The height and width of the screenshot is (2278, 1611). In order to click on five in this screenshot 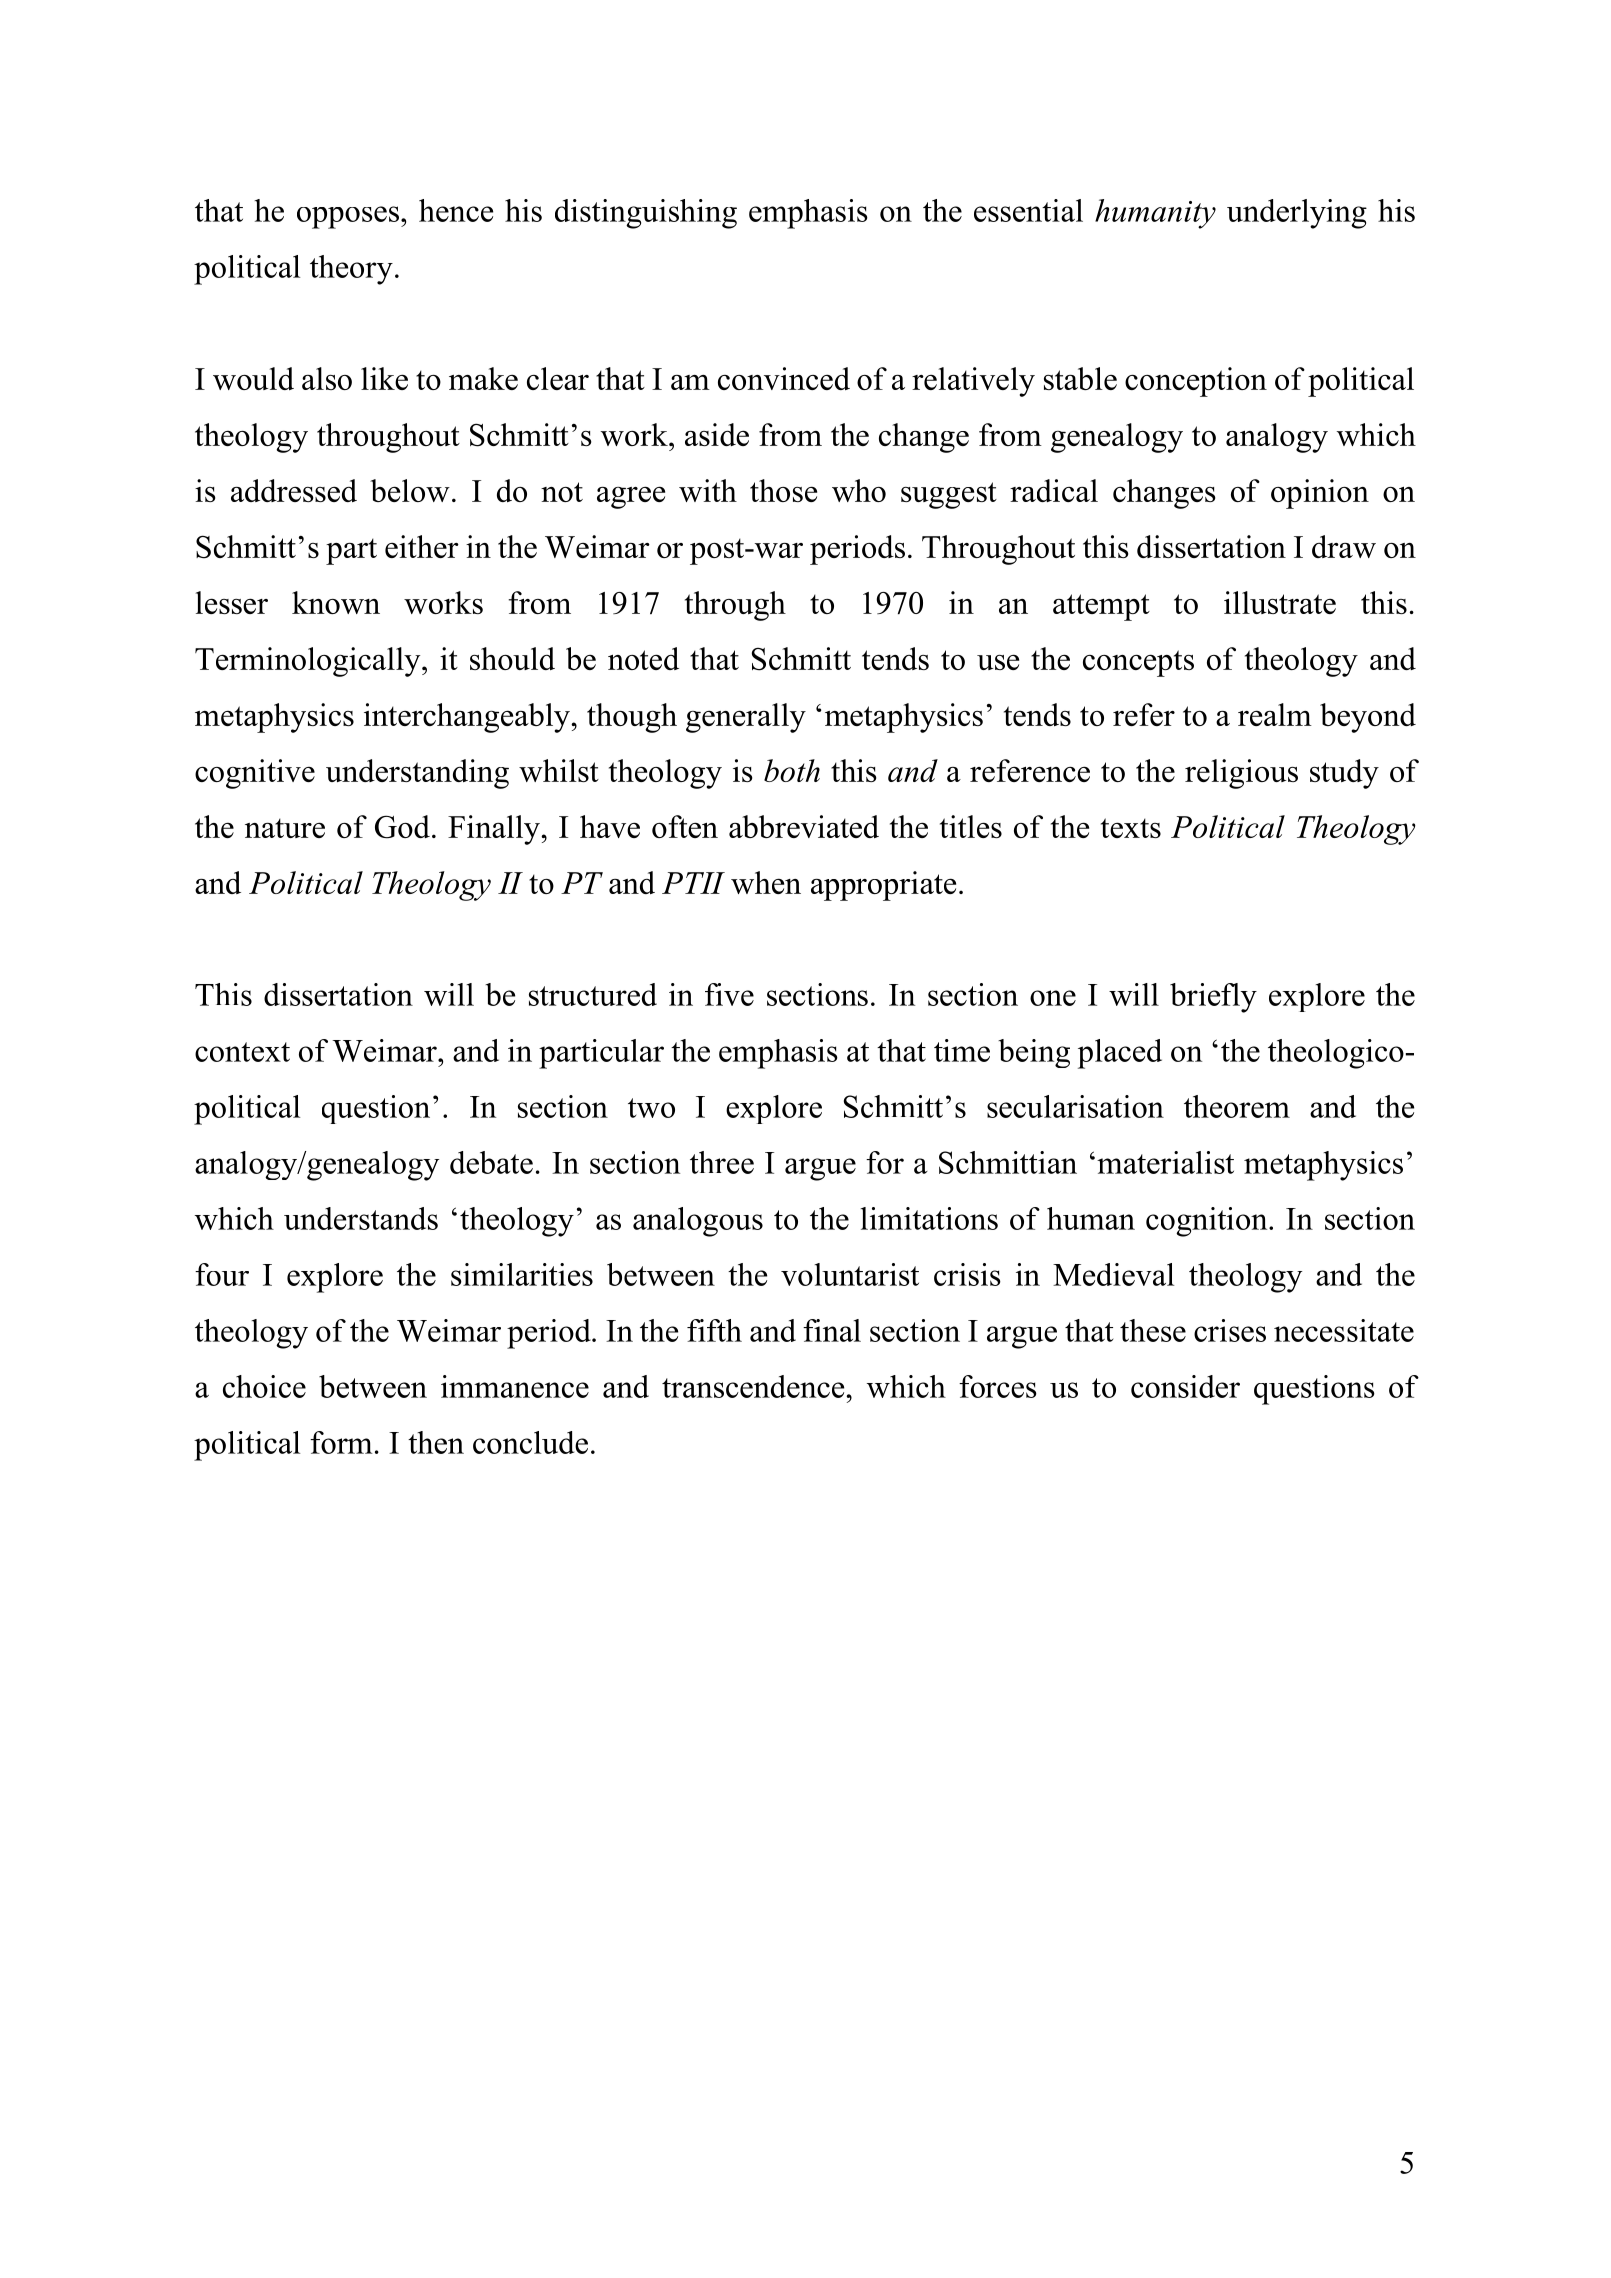, I will do `click(729, 994)`.
